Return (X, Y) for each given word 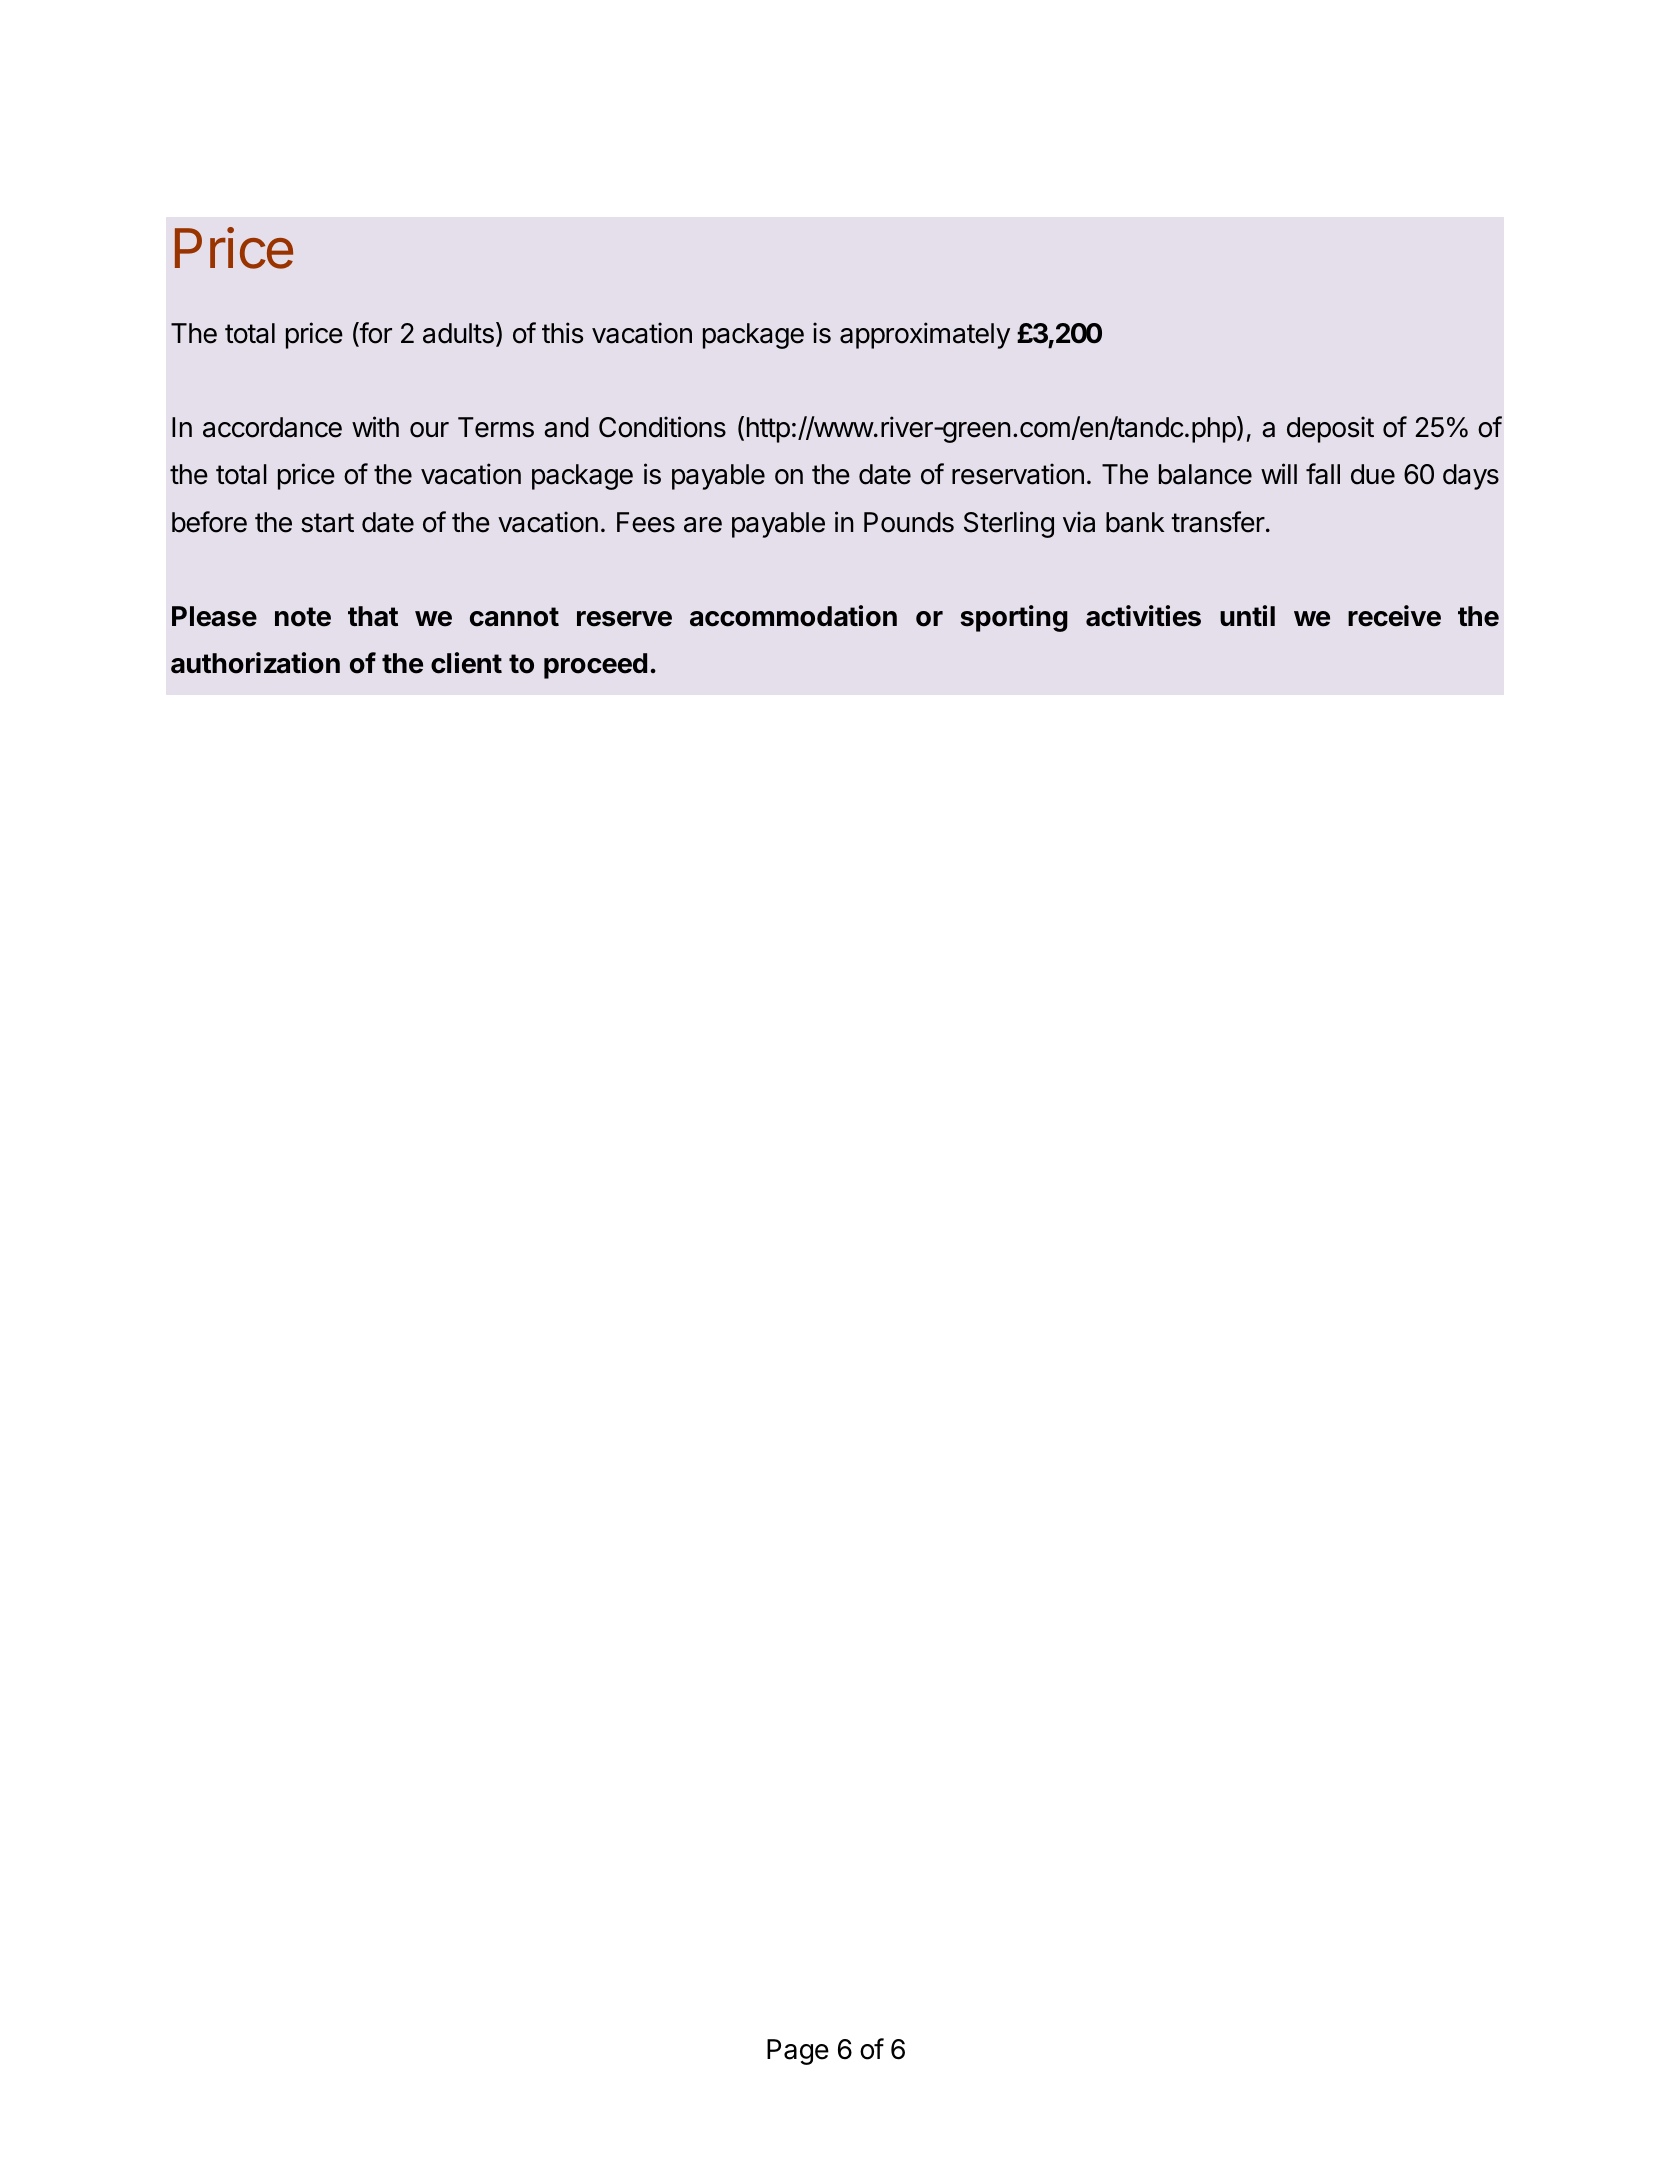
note (303, 617)
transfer (1218, 522)
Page (798, 2052)
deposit (1330, 429)
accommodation (793, 616)
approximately (925, 335)
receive (1394, 616)
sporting (1014, 618)
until (1247, 615)
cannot (514, 617)
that (373, 616)
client (466, 663)
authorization (255, 663)
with (375, 426)
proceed (595, 666)
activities (1143, 616)
